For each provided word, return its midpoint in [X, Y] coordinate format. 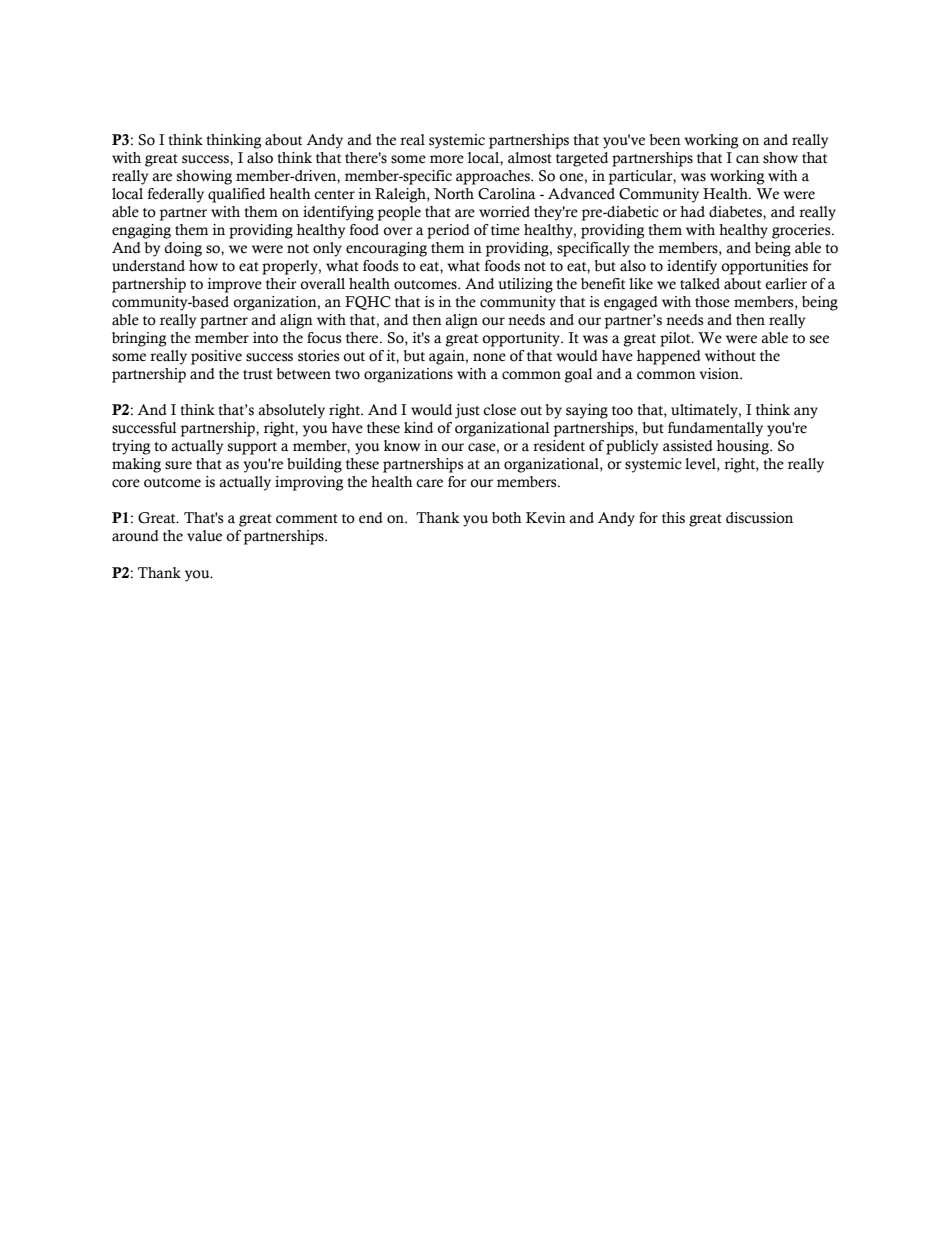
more [447, 159]
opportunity [522, 339]
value [204, 536]
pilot [676, 339]
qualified [236, 195]
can [747, 159]
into [265, 338]
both [507, 518]
